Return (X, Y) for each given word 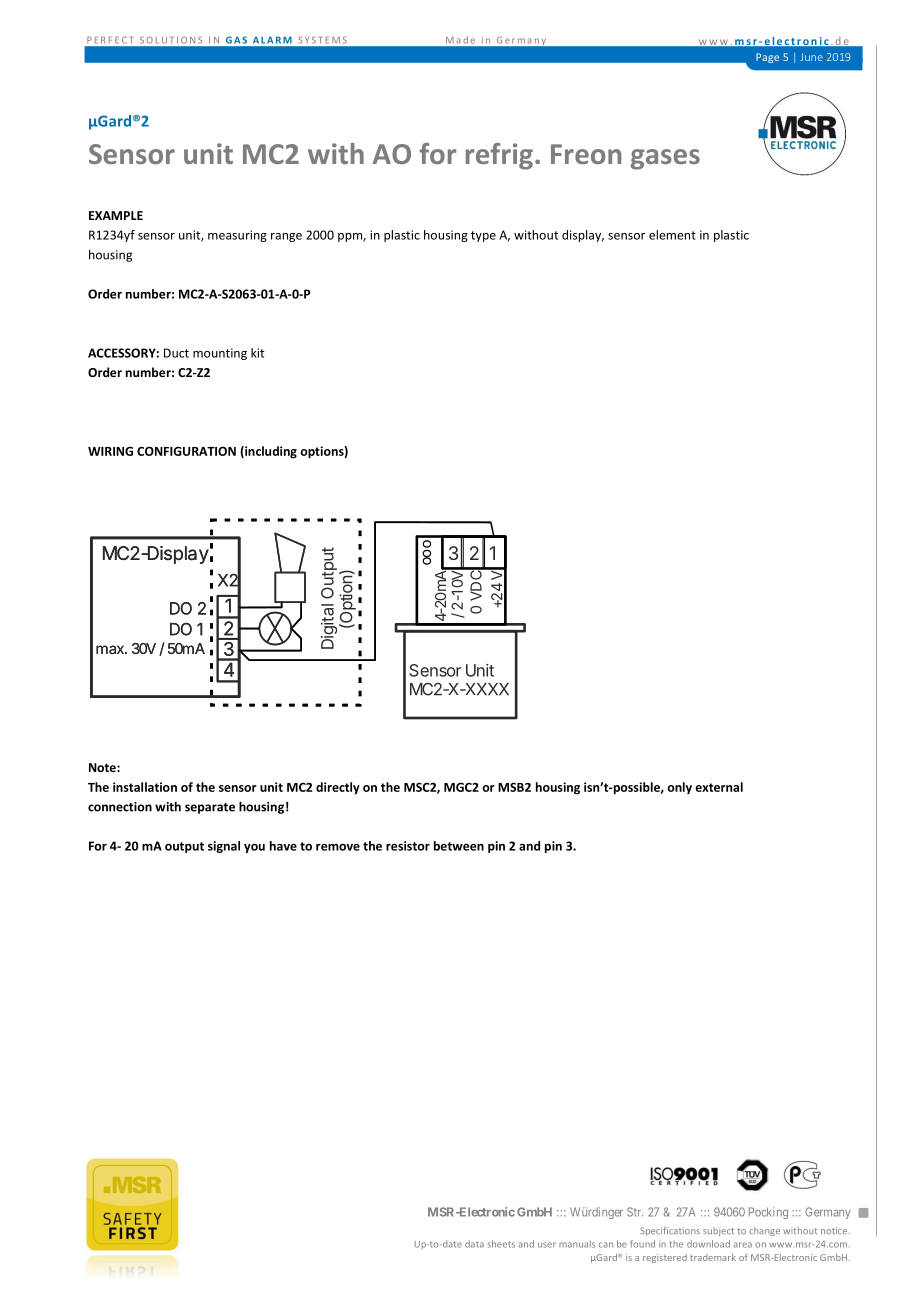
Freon (586, 154)
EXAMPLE (116, 215)
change (764, 1231)
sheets (501, 1244)
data (474, 1244)
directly (338, 788)
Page (767, 58)
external (719, 787)
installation (145, 787)
